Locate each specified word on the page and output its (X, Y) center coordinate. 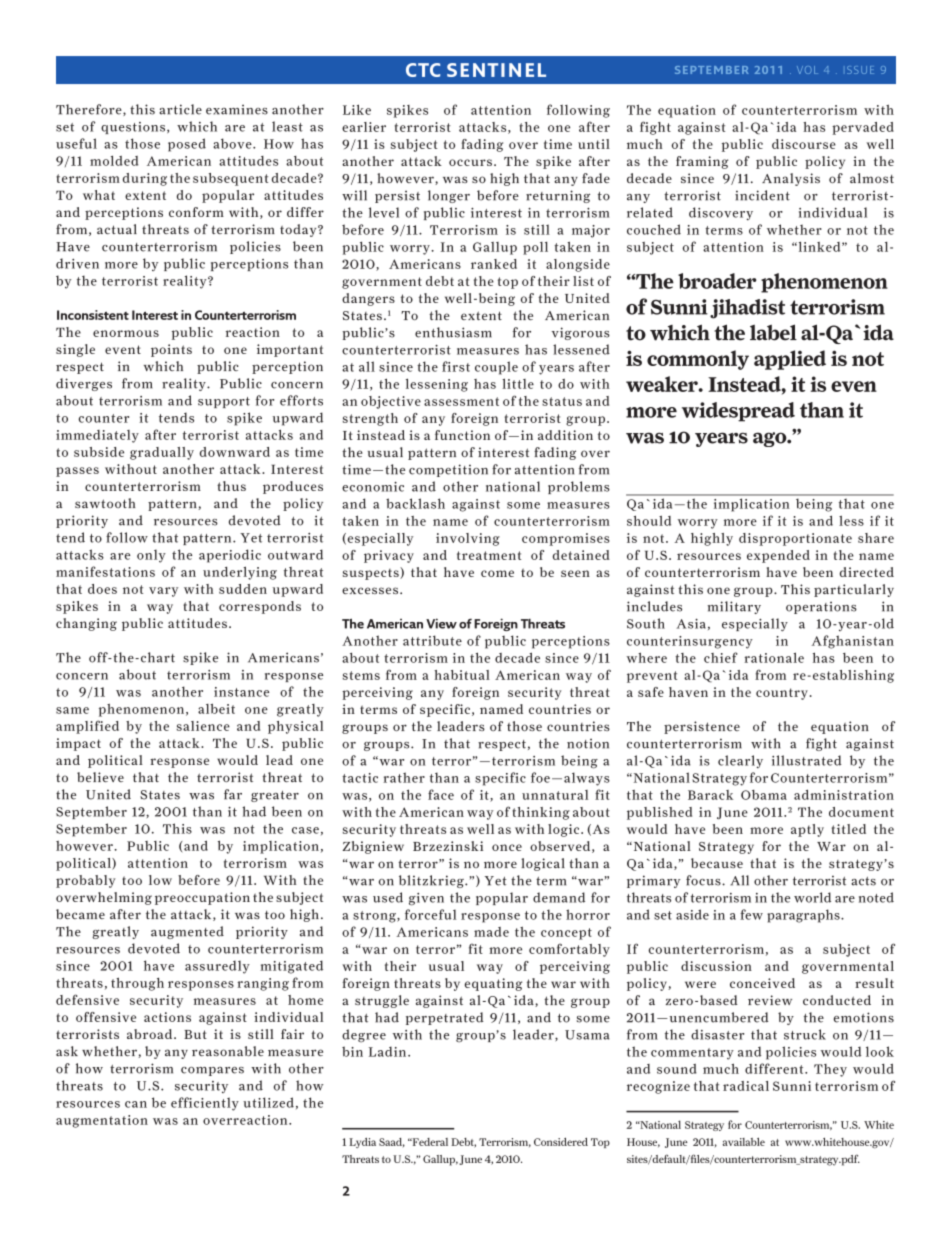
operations (821, 607)
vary (163, 592)
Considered (561, 1142)
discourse (804, 144)
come (497, 573)
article (180, 109)
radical (746, 1086)
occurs (470, 162)
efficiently (205, 1104)
